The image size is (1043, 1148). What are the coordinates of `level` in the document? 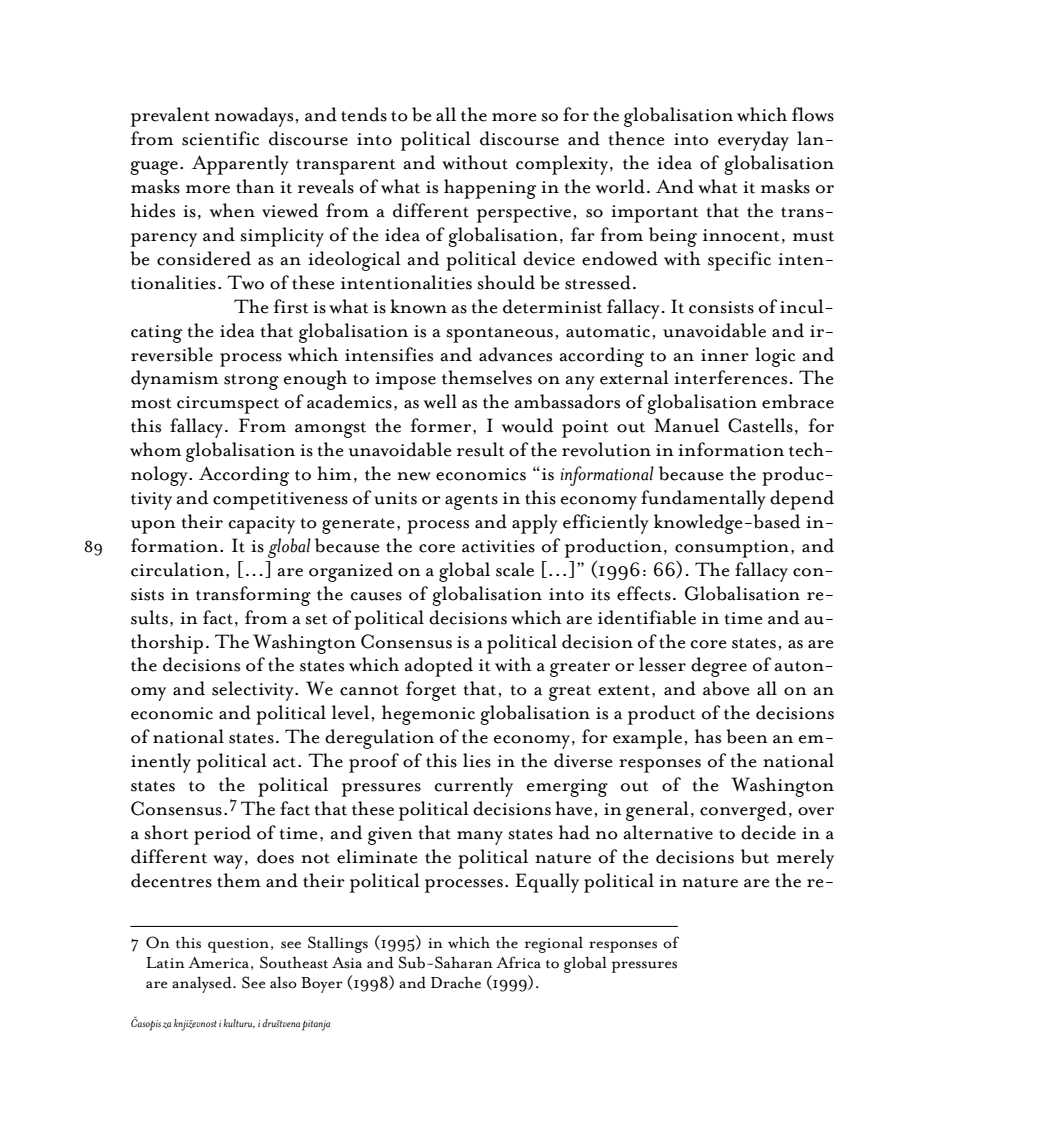 It's located at (350, 712).
